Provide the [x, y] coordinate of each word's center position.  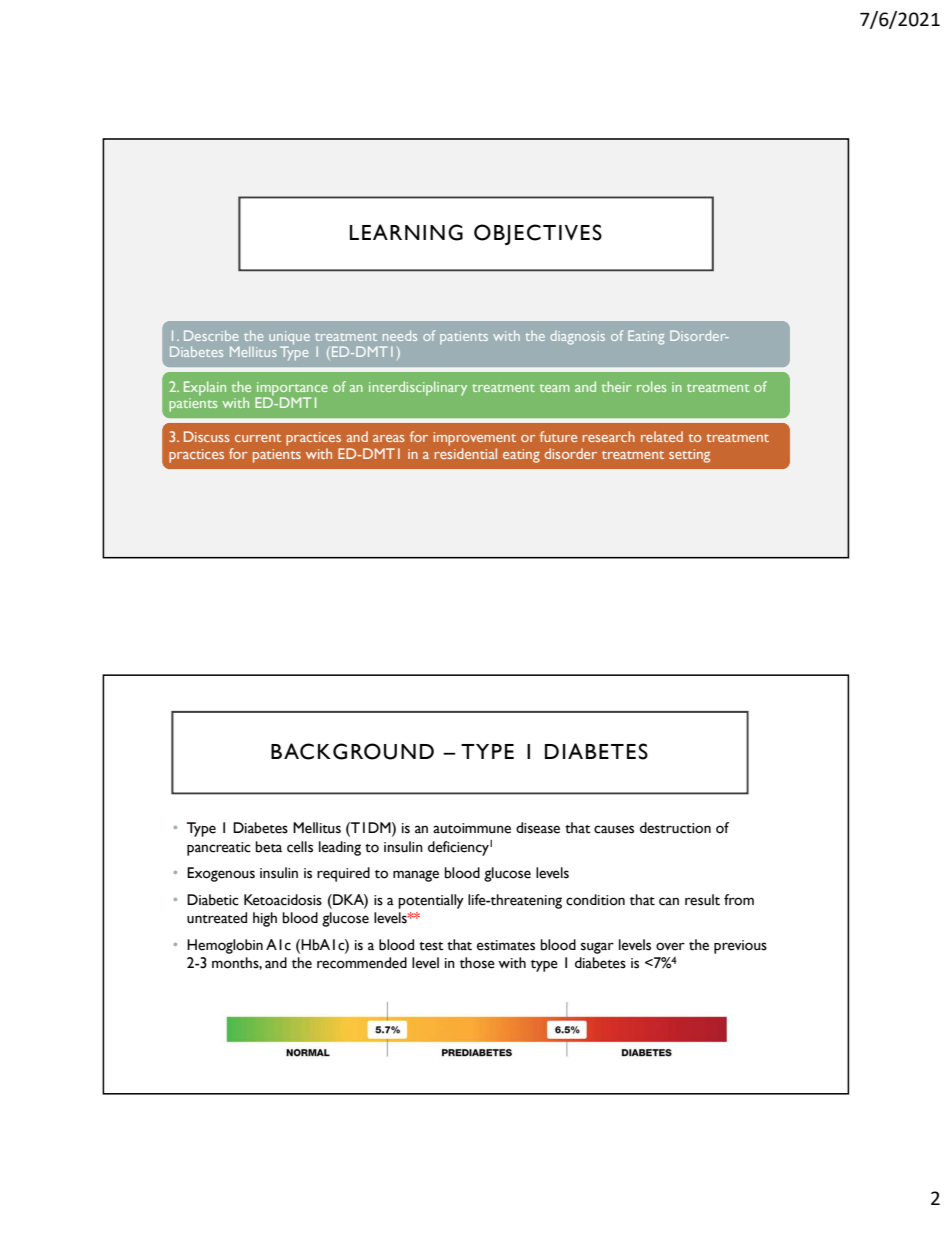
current [258, 438]
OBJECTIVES [538, 234]
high [265, 919]
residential [466, 452]
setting [689, 456]
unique [289, 339]
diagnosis [577, 338]
